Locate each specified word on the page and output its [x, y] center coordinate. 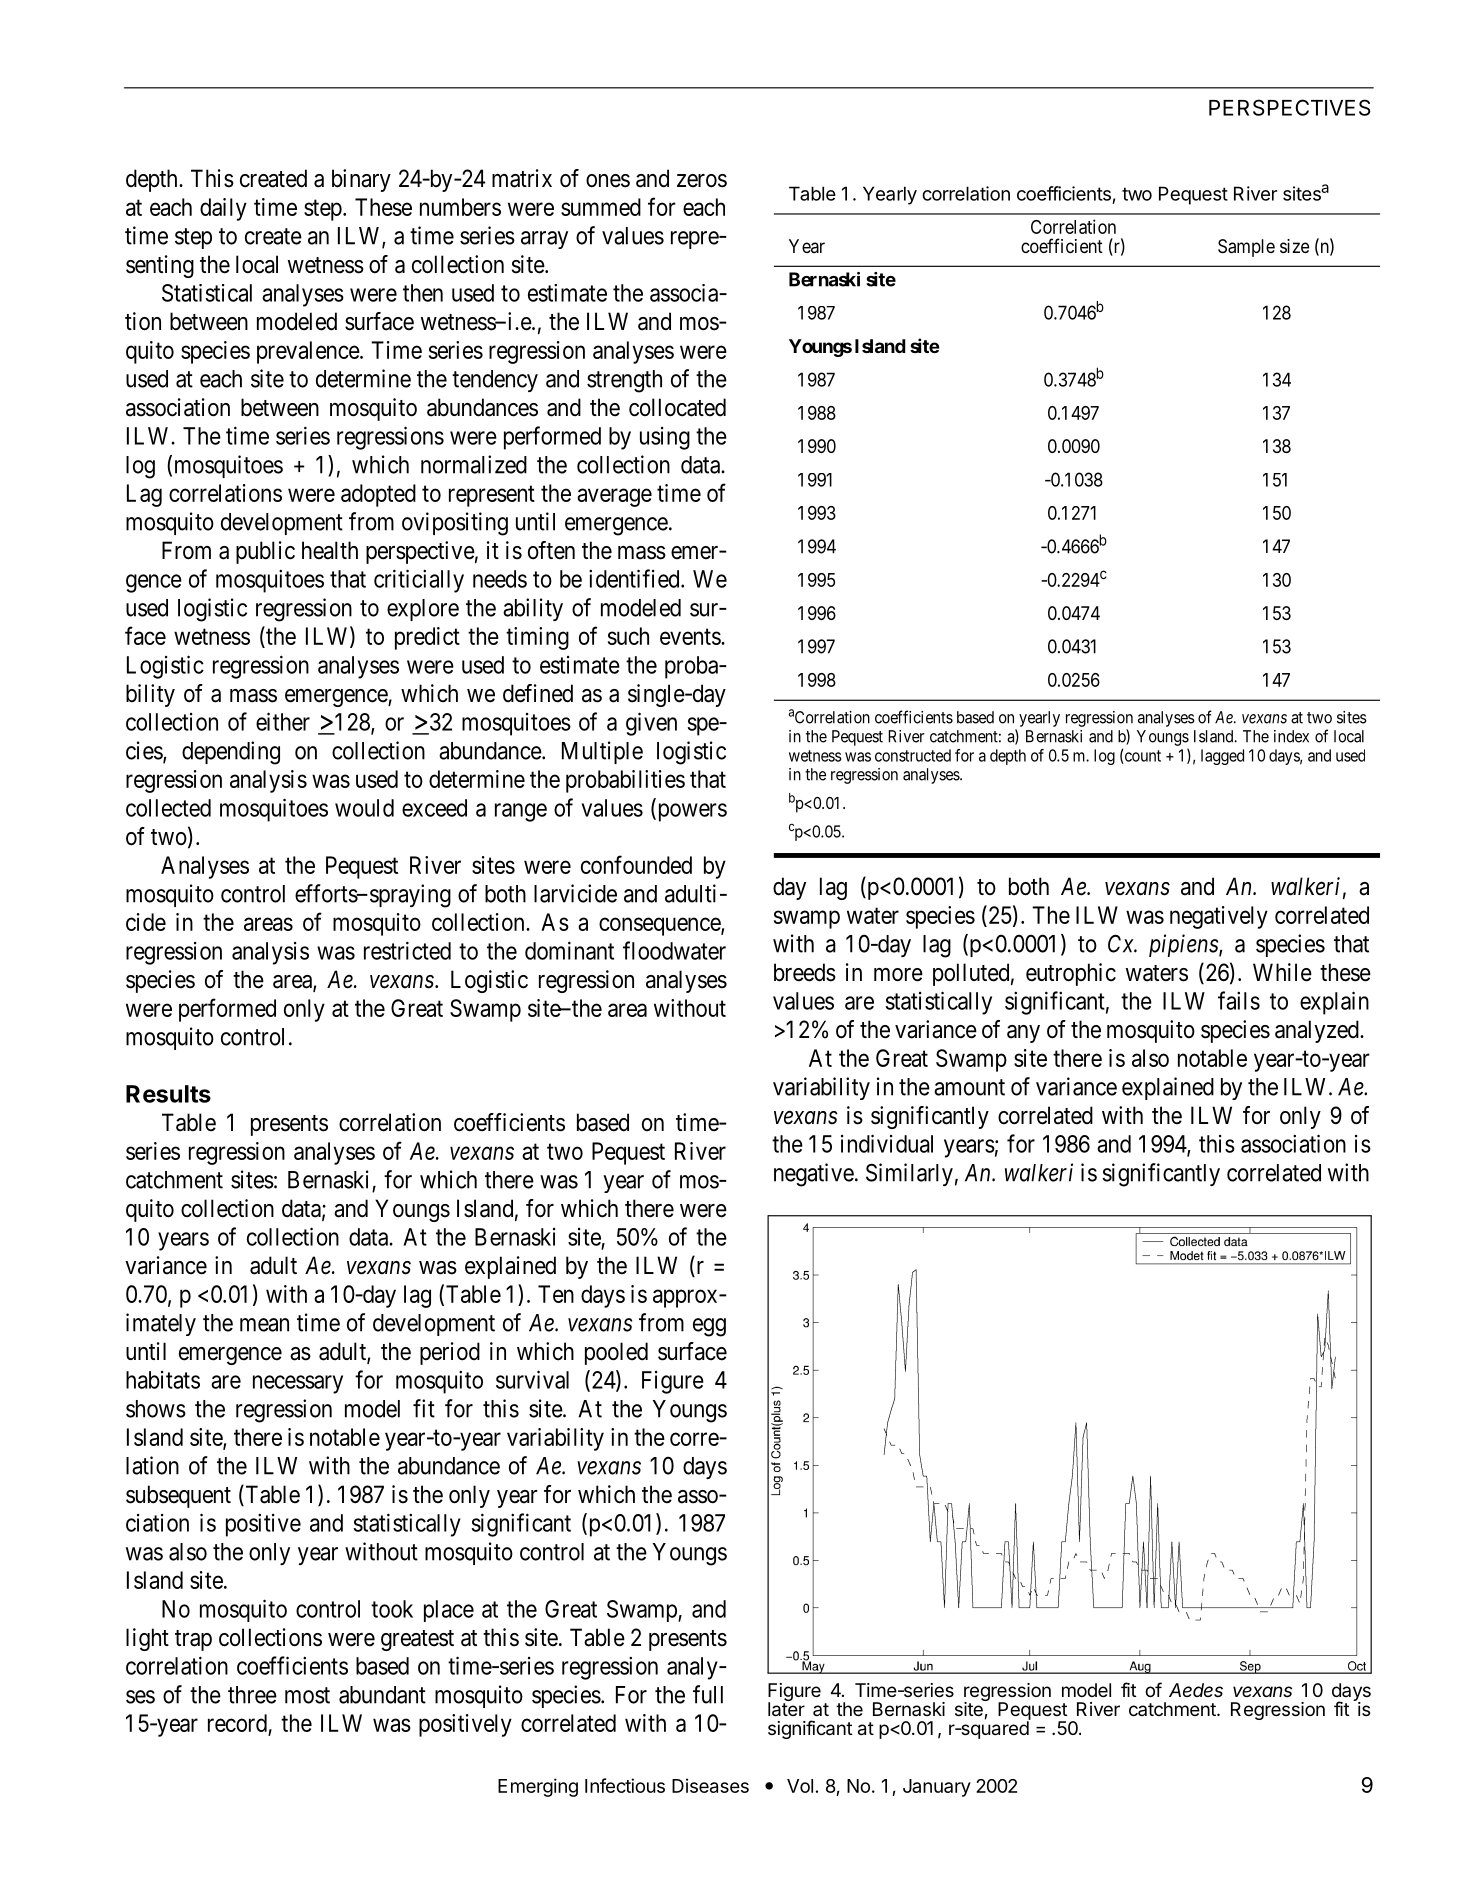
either [283, 721]
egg [709, 1327]
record [237, 1723]
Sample [1246, 248]
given [651, 724]
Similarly [909, 1174]
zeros [702, 181]
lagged [1222, 757]
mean [264, 1325]
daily [223, 209]
